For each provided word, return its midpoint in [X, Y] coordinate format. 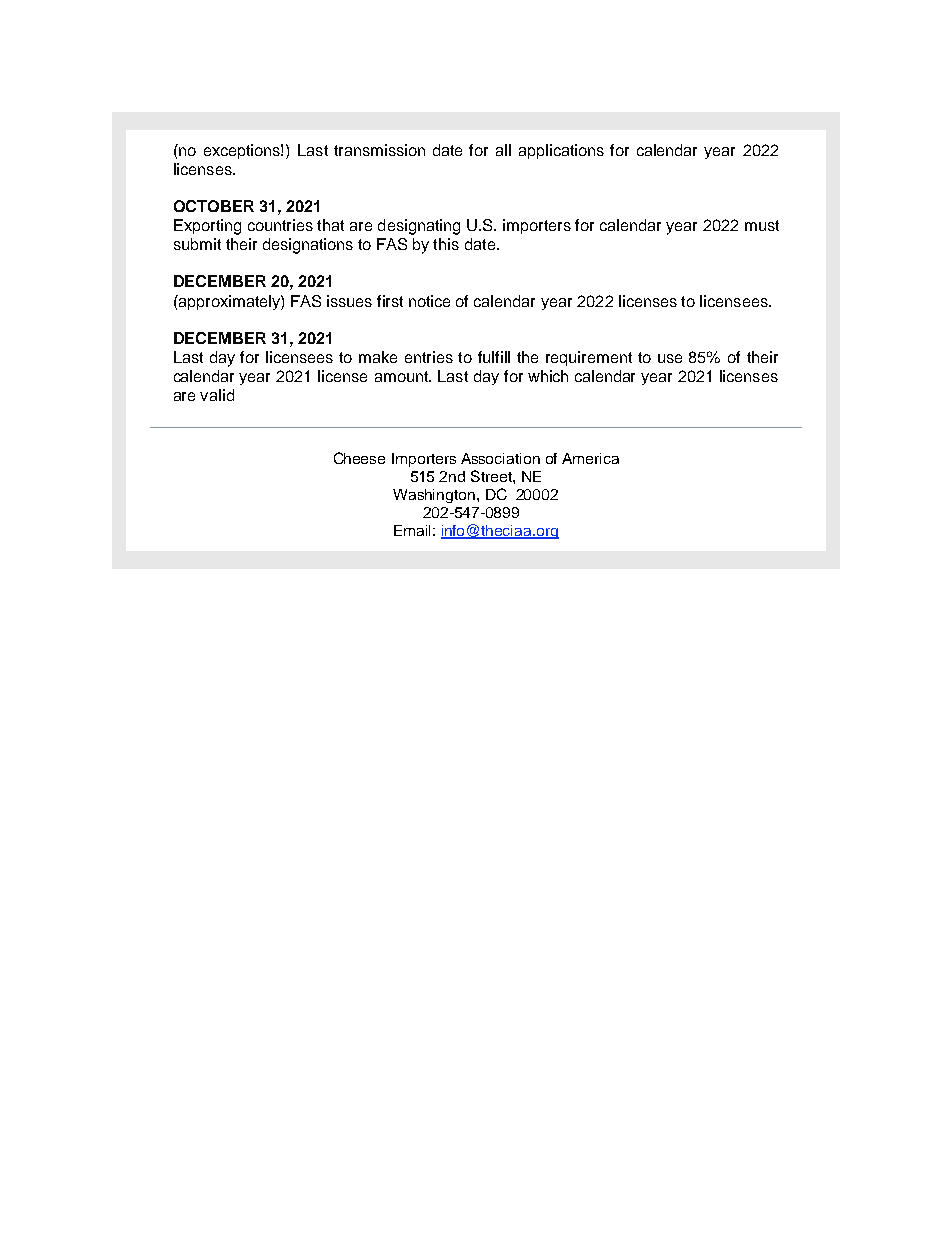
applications [561, 151]
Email [412, 530]
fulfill [494, 357]
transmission [379, 150]
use [670, 358]
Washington [435, 496]
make [378, 357]
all [503, 150]
